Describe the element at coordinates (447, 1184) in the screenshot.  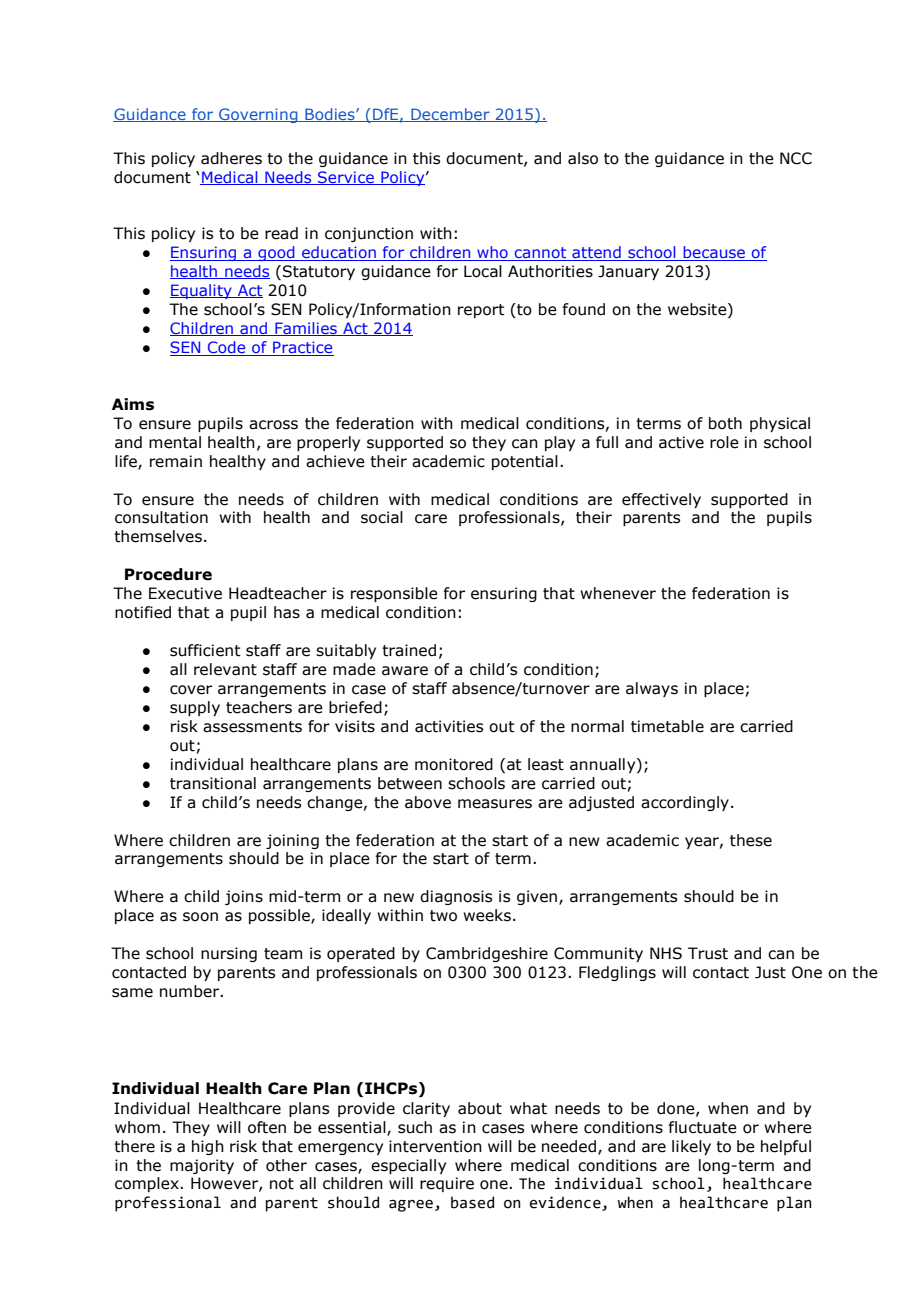
I see `require` at that location.
